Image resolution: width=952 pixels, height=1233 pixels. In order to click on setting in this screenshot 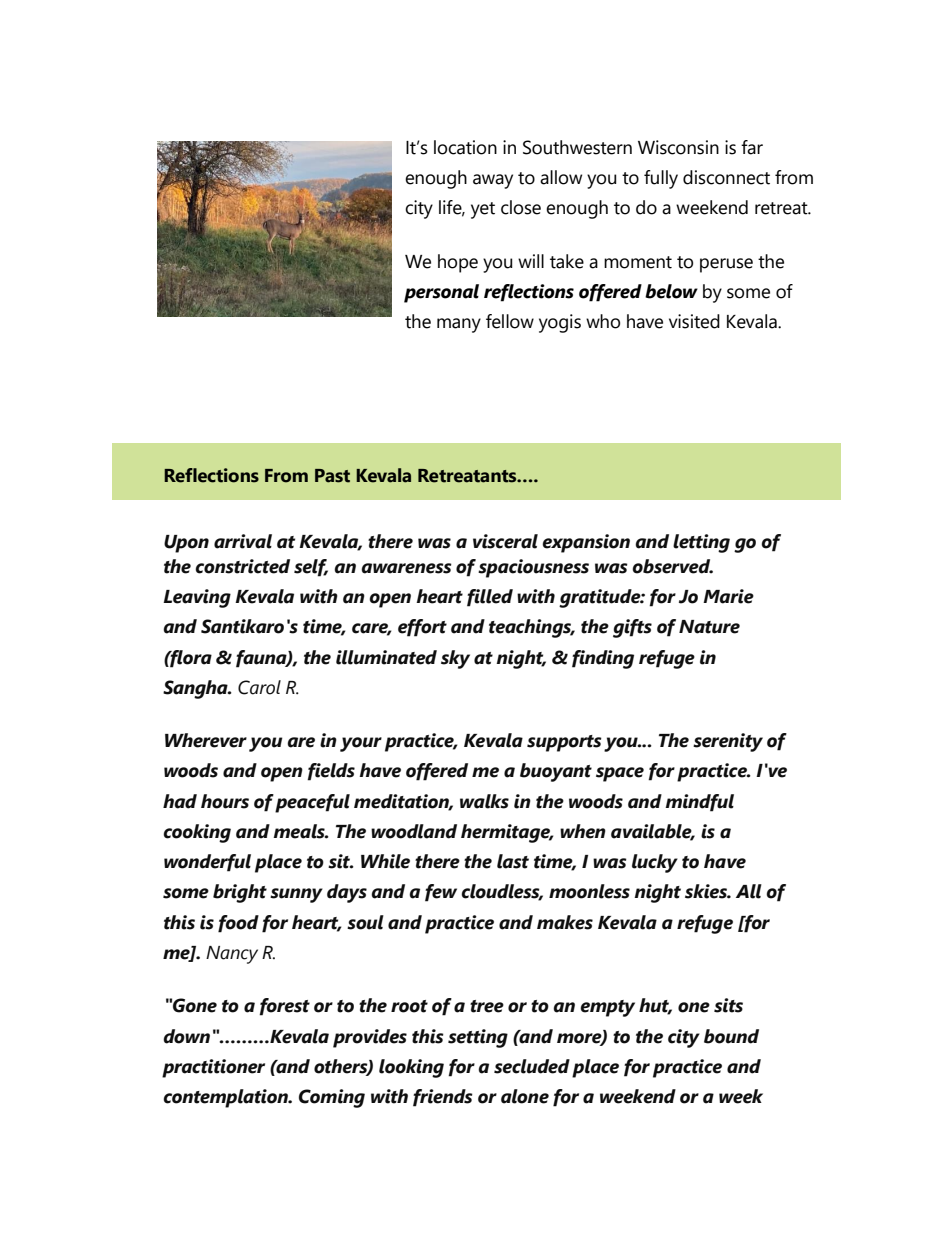, I will do `click(478, 1038)`.
